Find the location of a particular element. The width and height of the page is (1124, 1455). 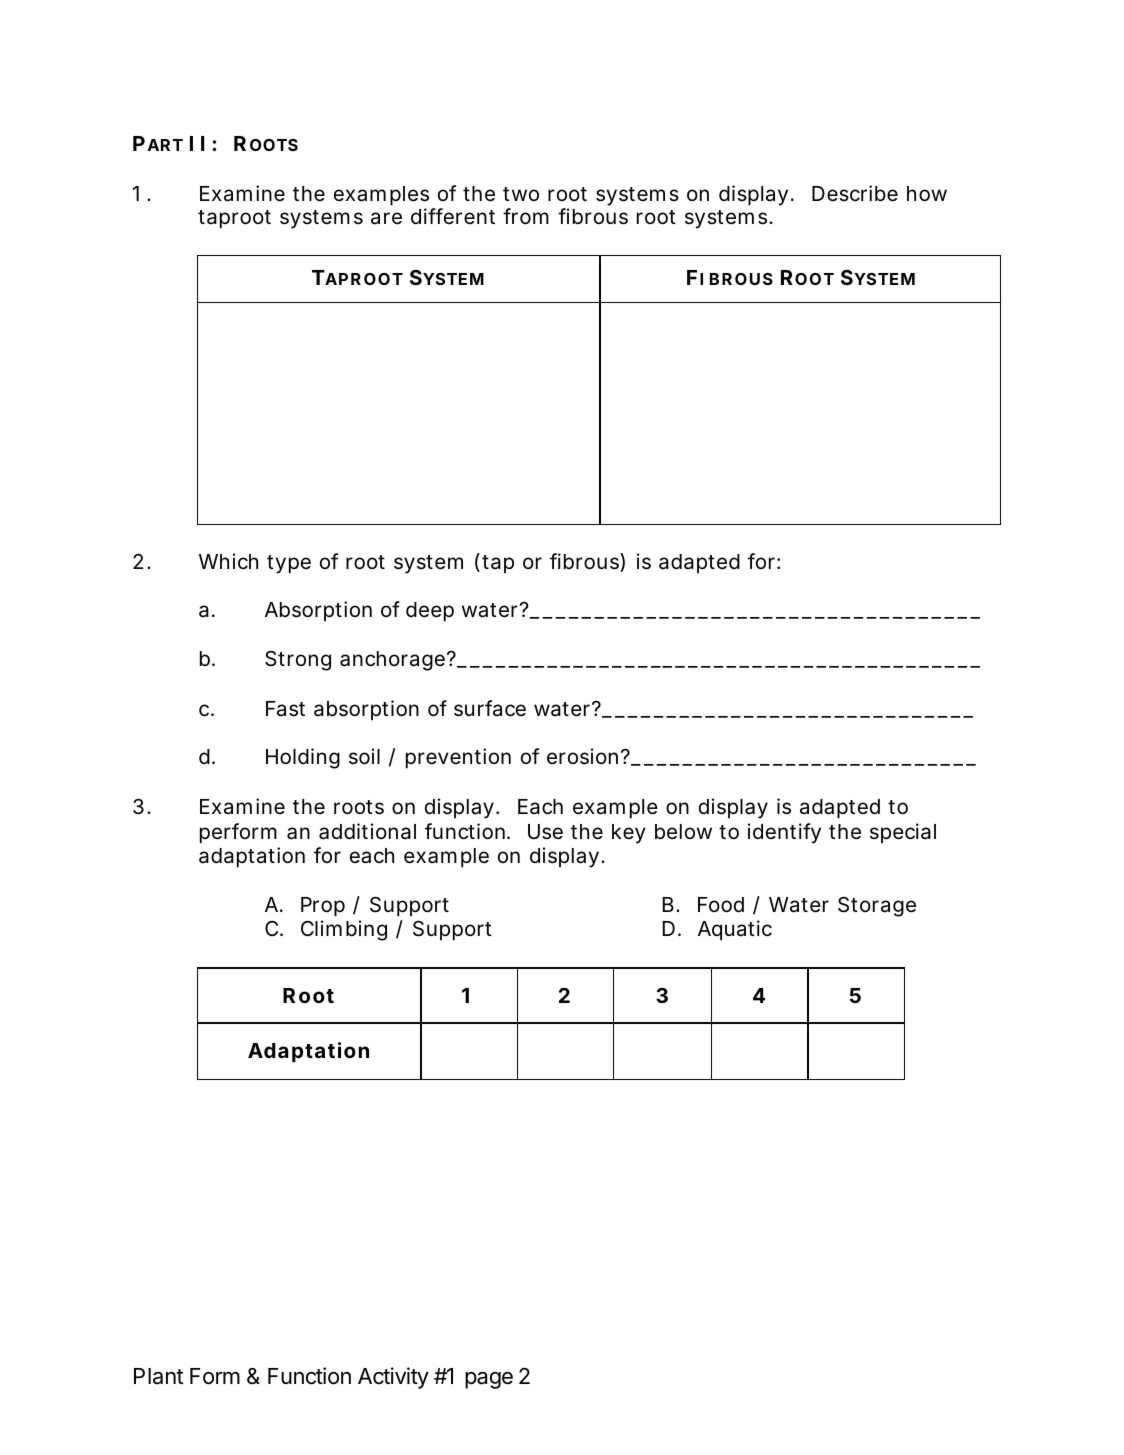

Use is located at coordinates (545, 832).
